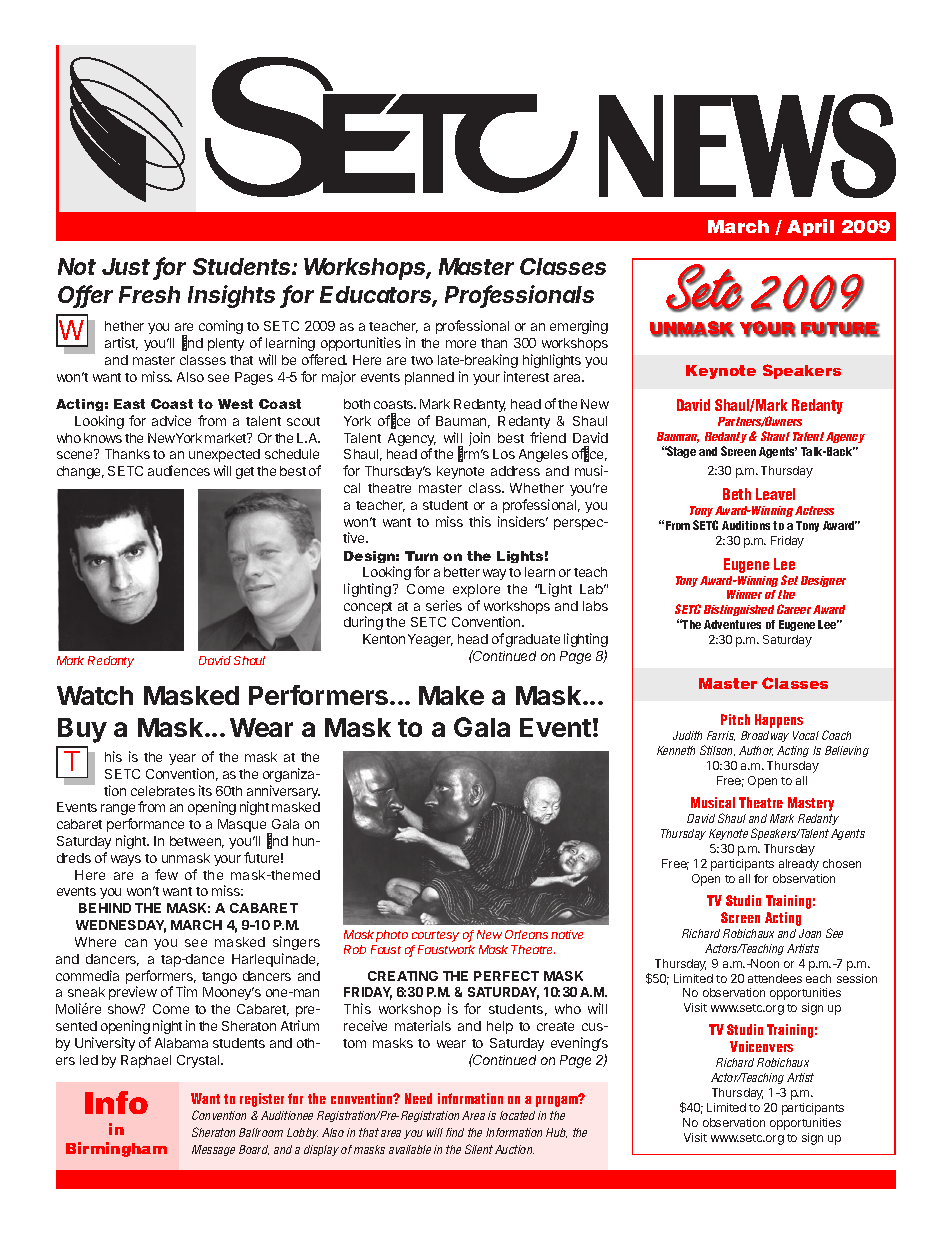 The width and height of the page is (952, 1233). What do you see at coordinates (451, 695) in the page?
I see `Make` at bounding box center [451, 695].
